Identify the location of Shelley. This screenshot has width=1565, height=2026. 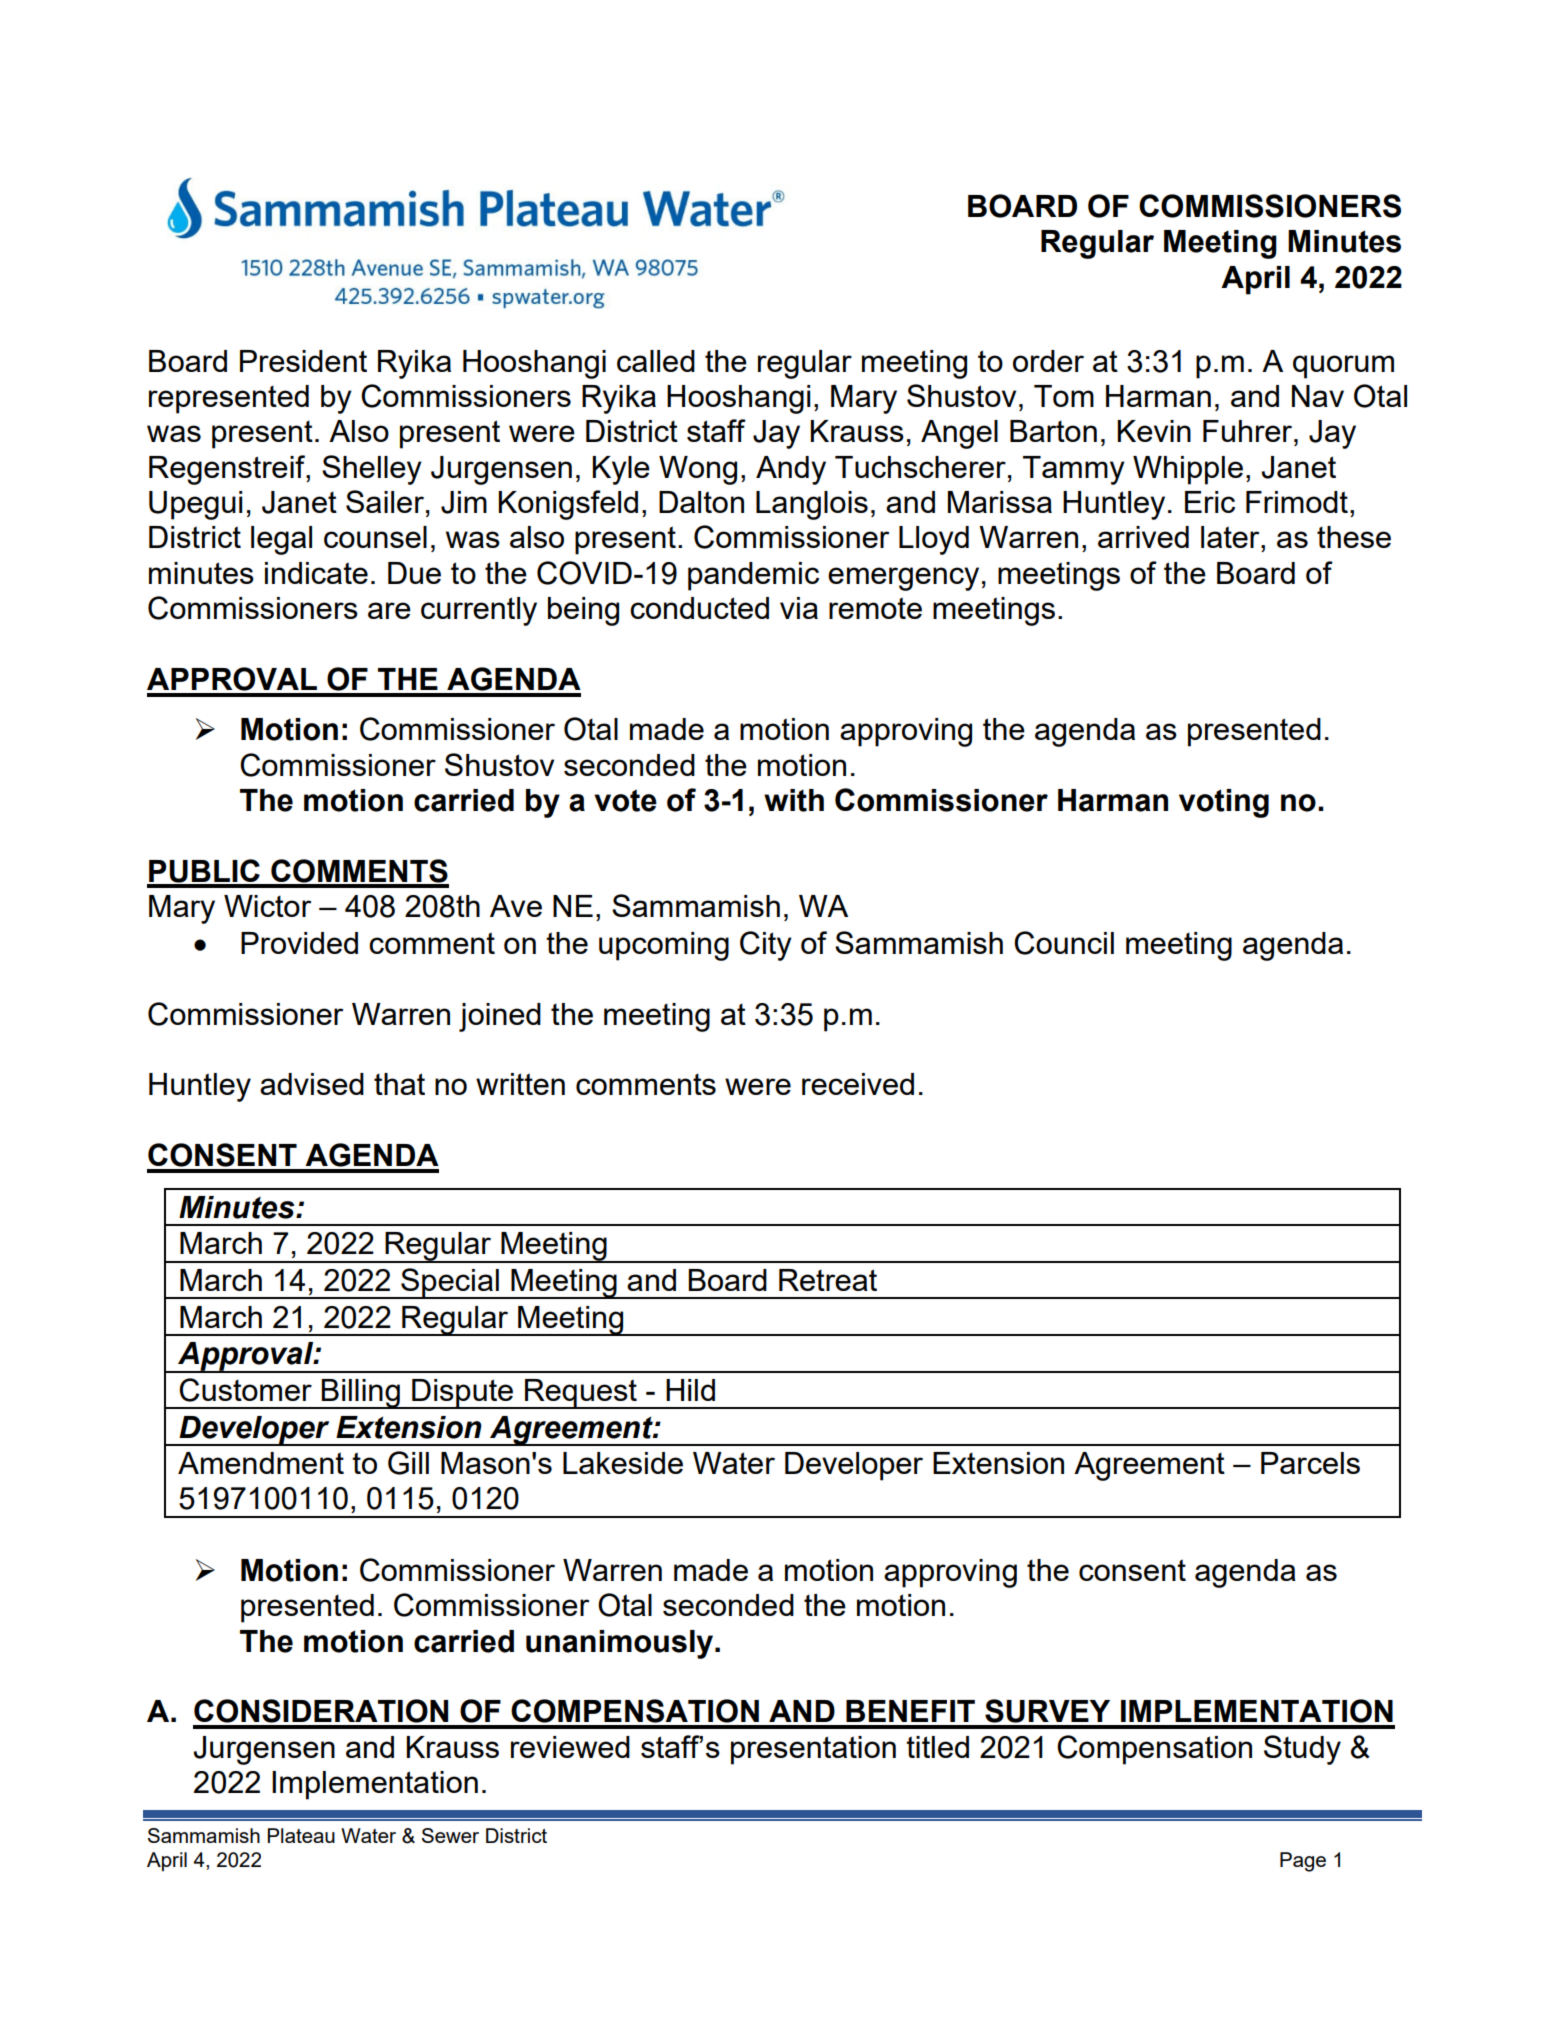
(372, 470).
